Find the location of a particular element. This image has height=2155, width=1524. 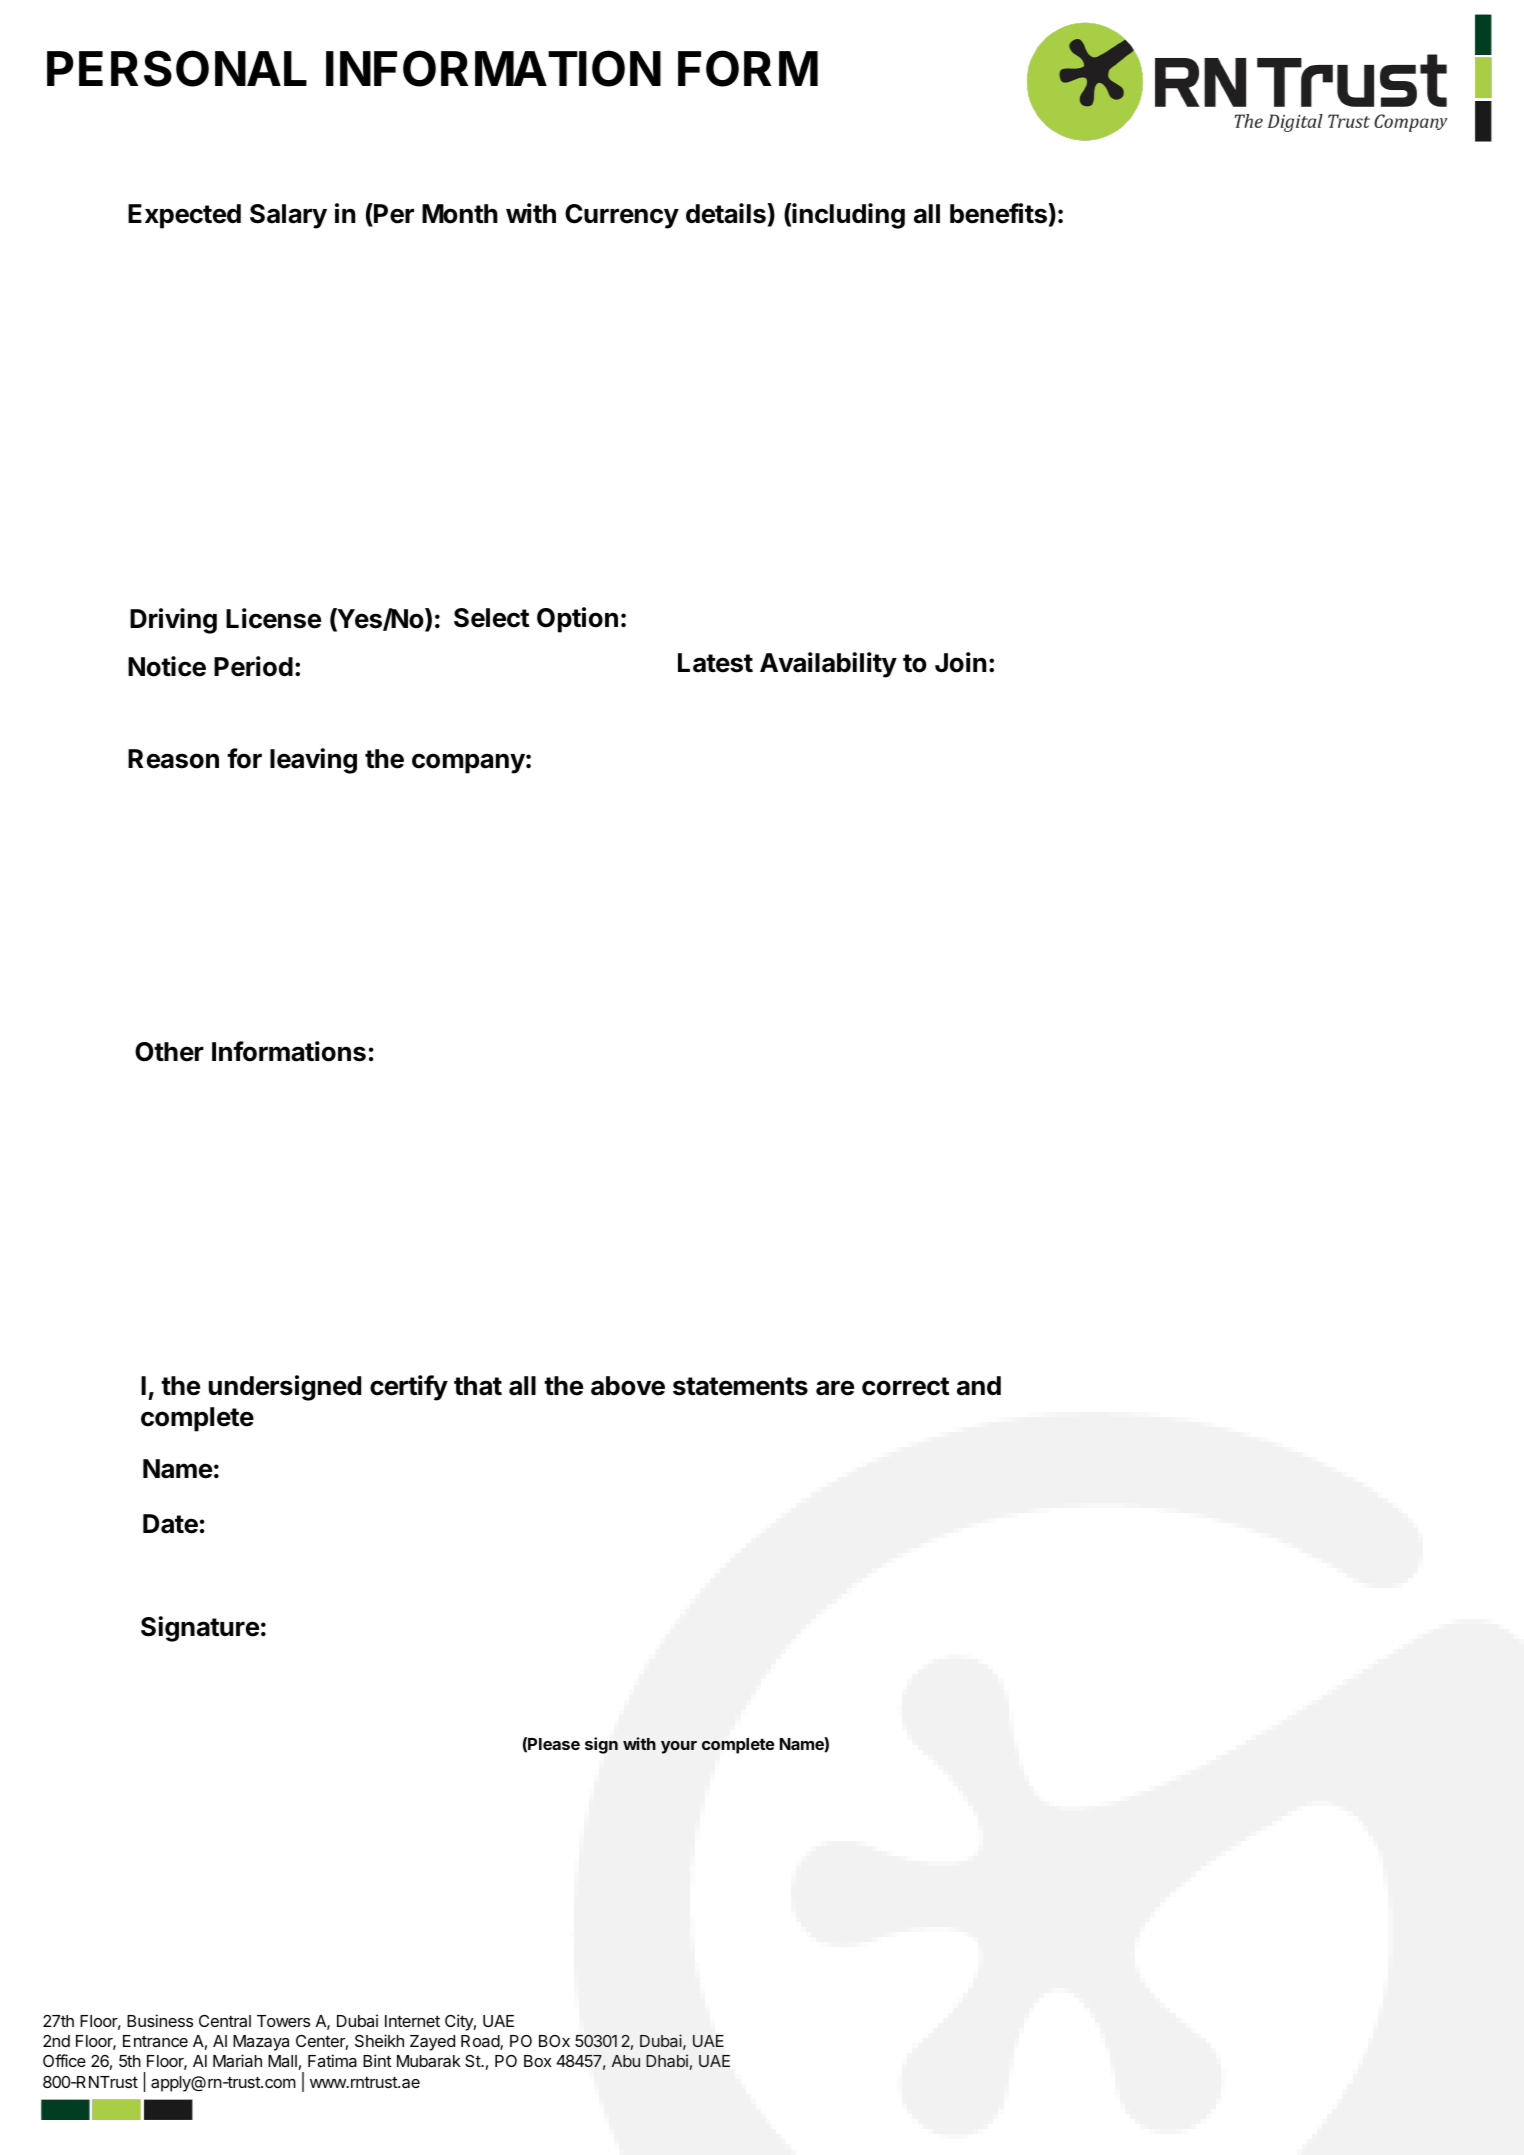

Reason is located at coordinates (173, 759).
